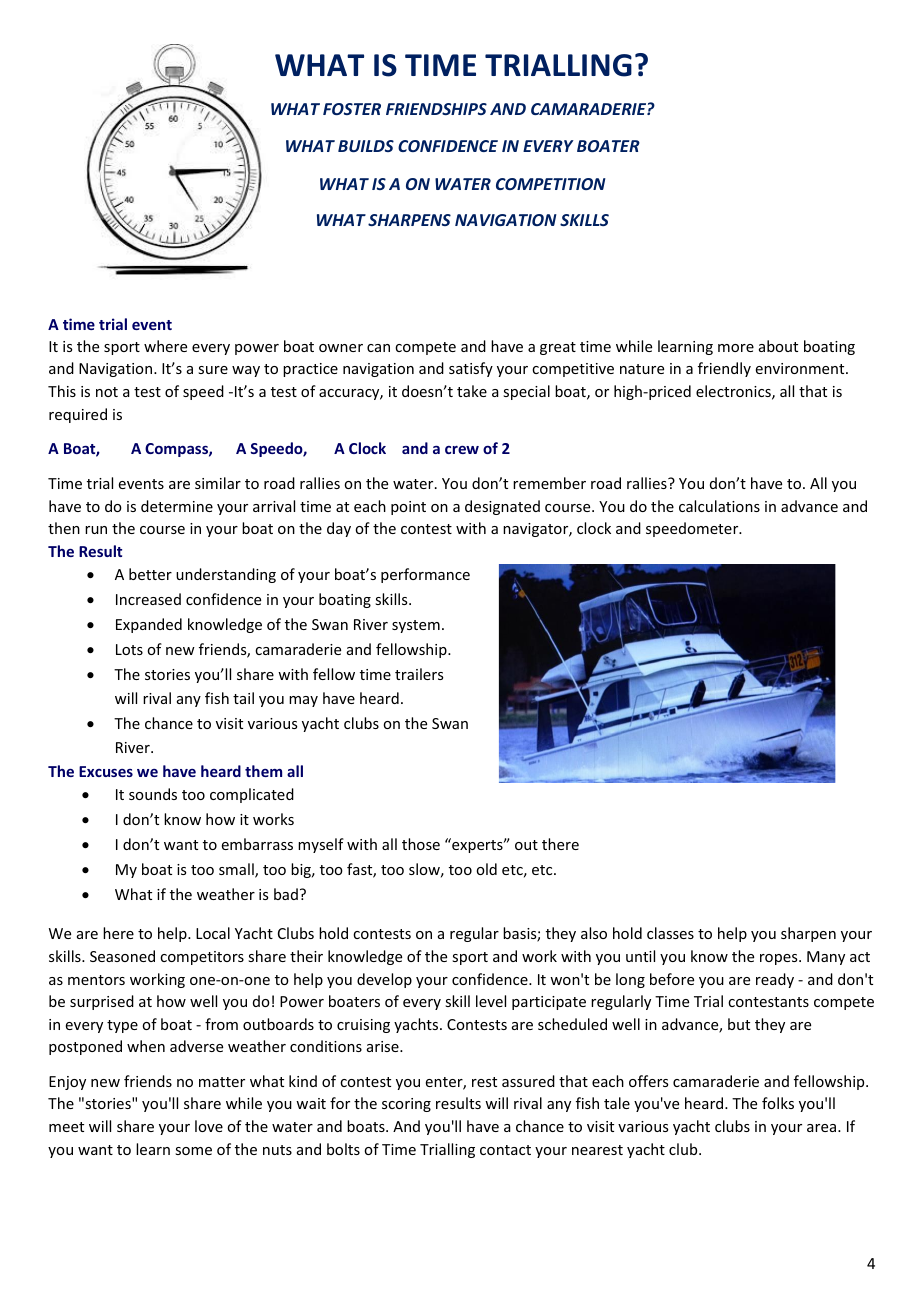 This page has width=924, height=1308. Describe the element at coordinates (551, 184) in the page. I see `COMPETITION` at that location.
